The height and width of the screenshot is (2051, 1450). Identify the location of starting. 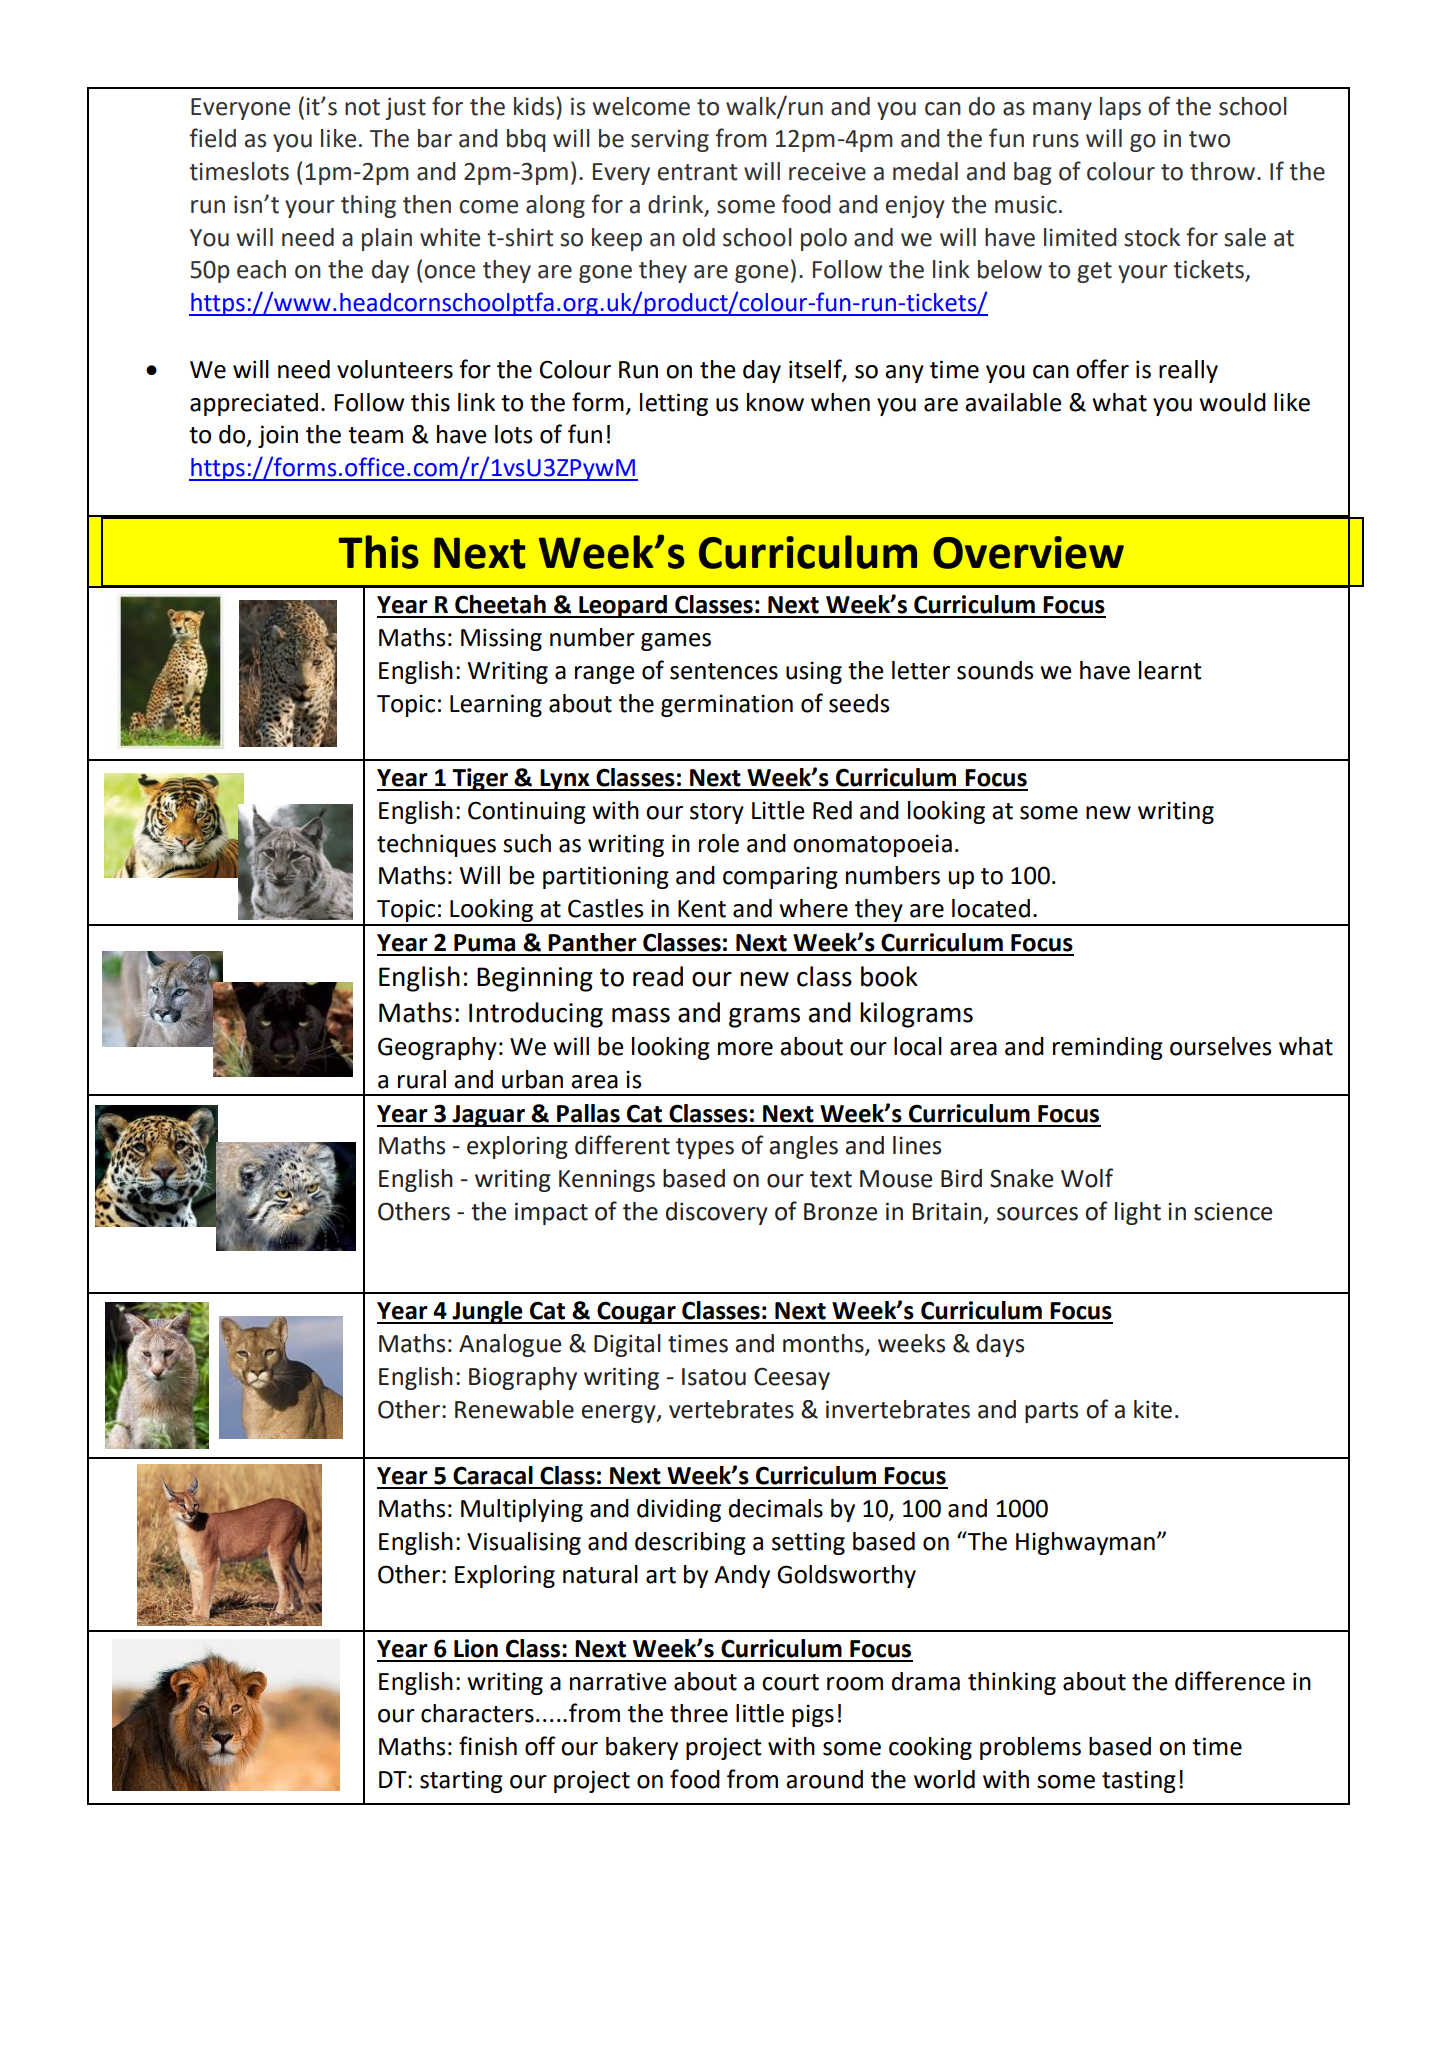
(461, 1781).
